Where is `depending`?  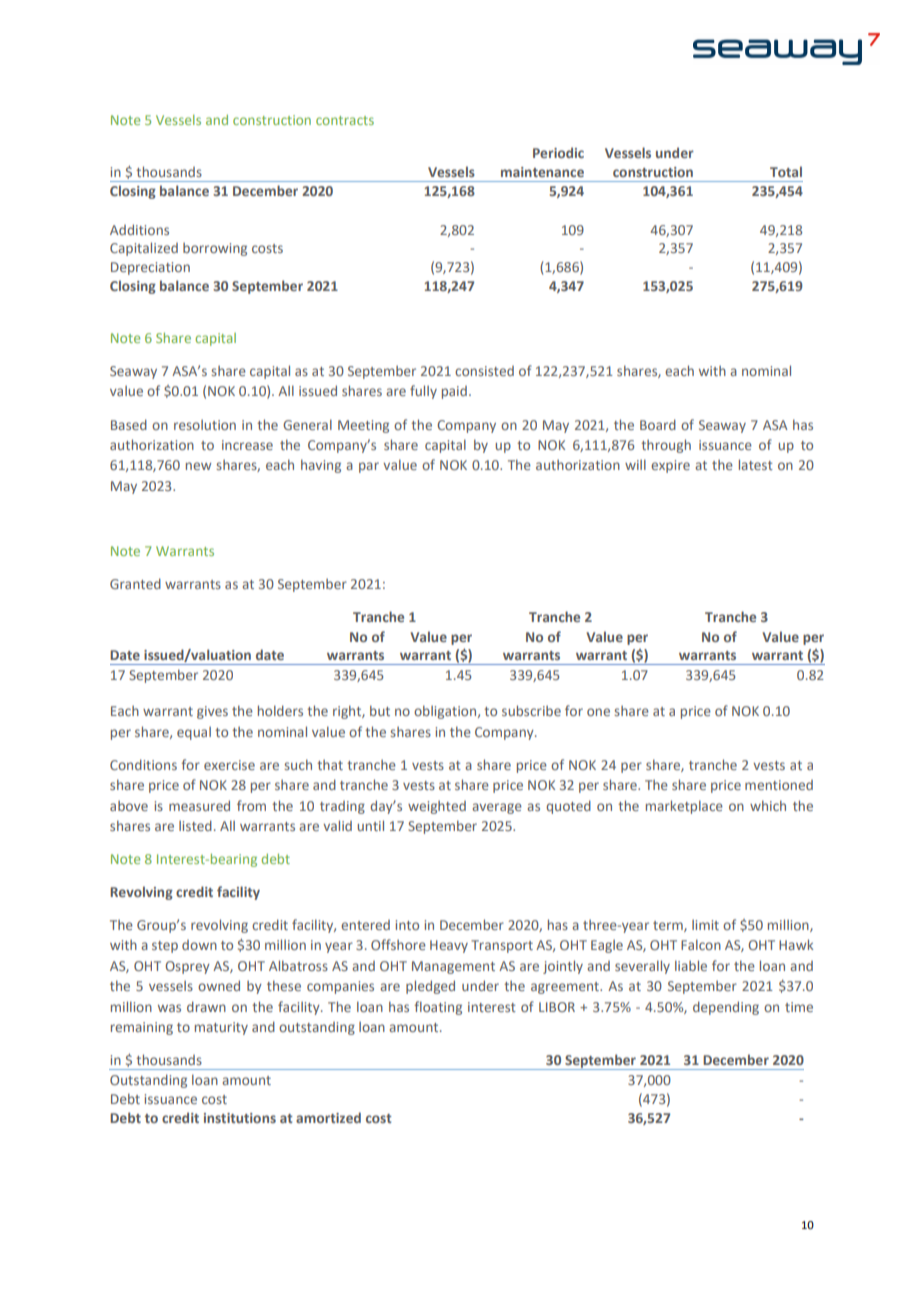 depending is located at coordinates (726, 1008).
